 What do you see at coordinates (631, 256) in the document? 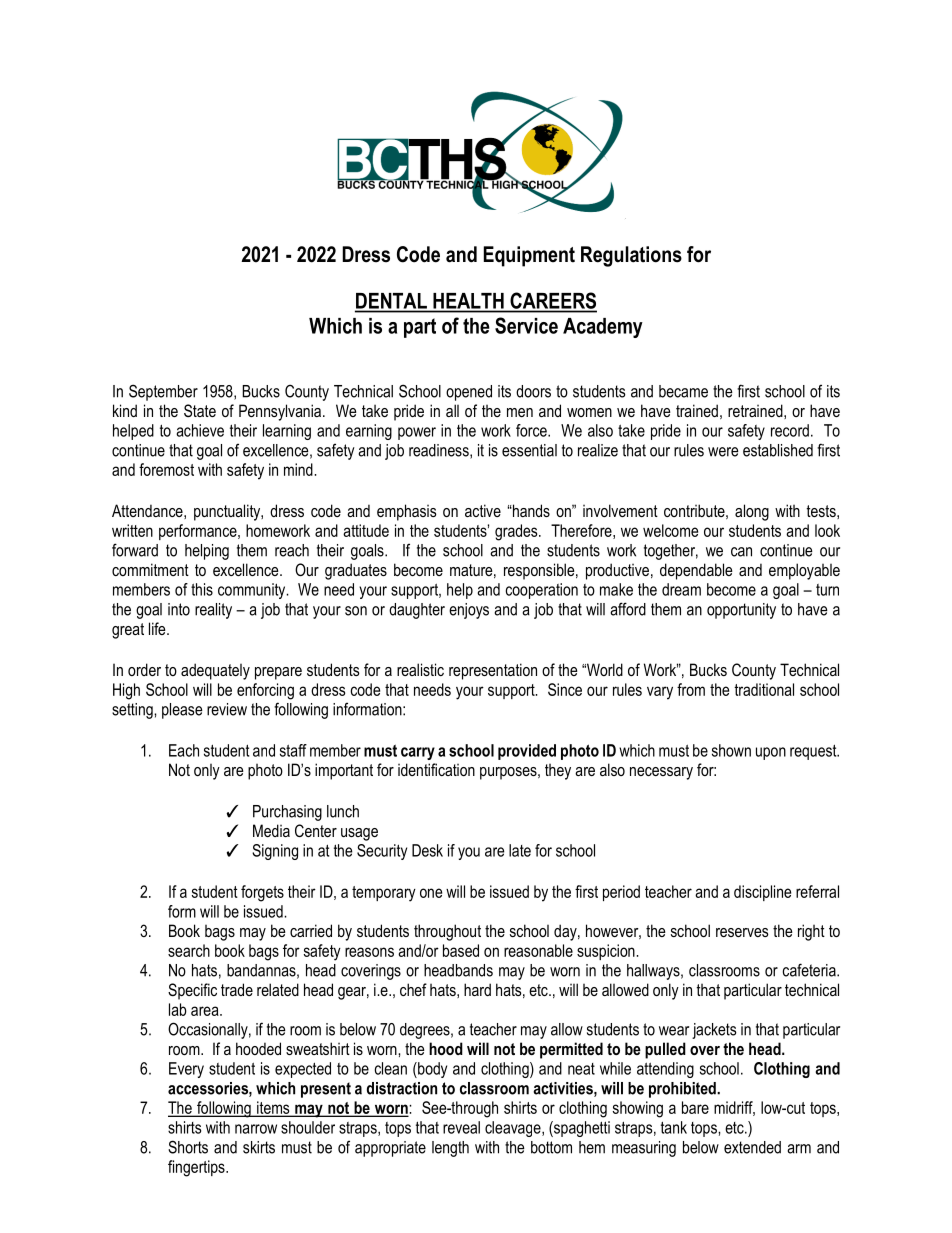
I see `Regulations` at bounding box center [631, 256].
